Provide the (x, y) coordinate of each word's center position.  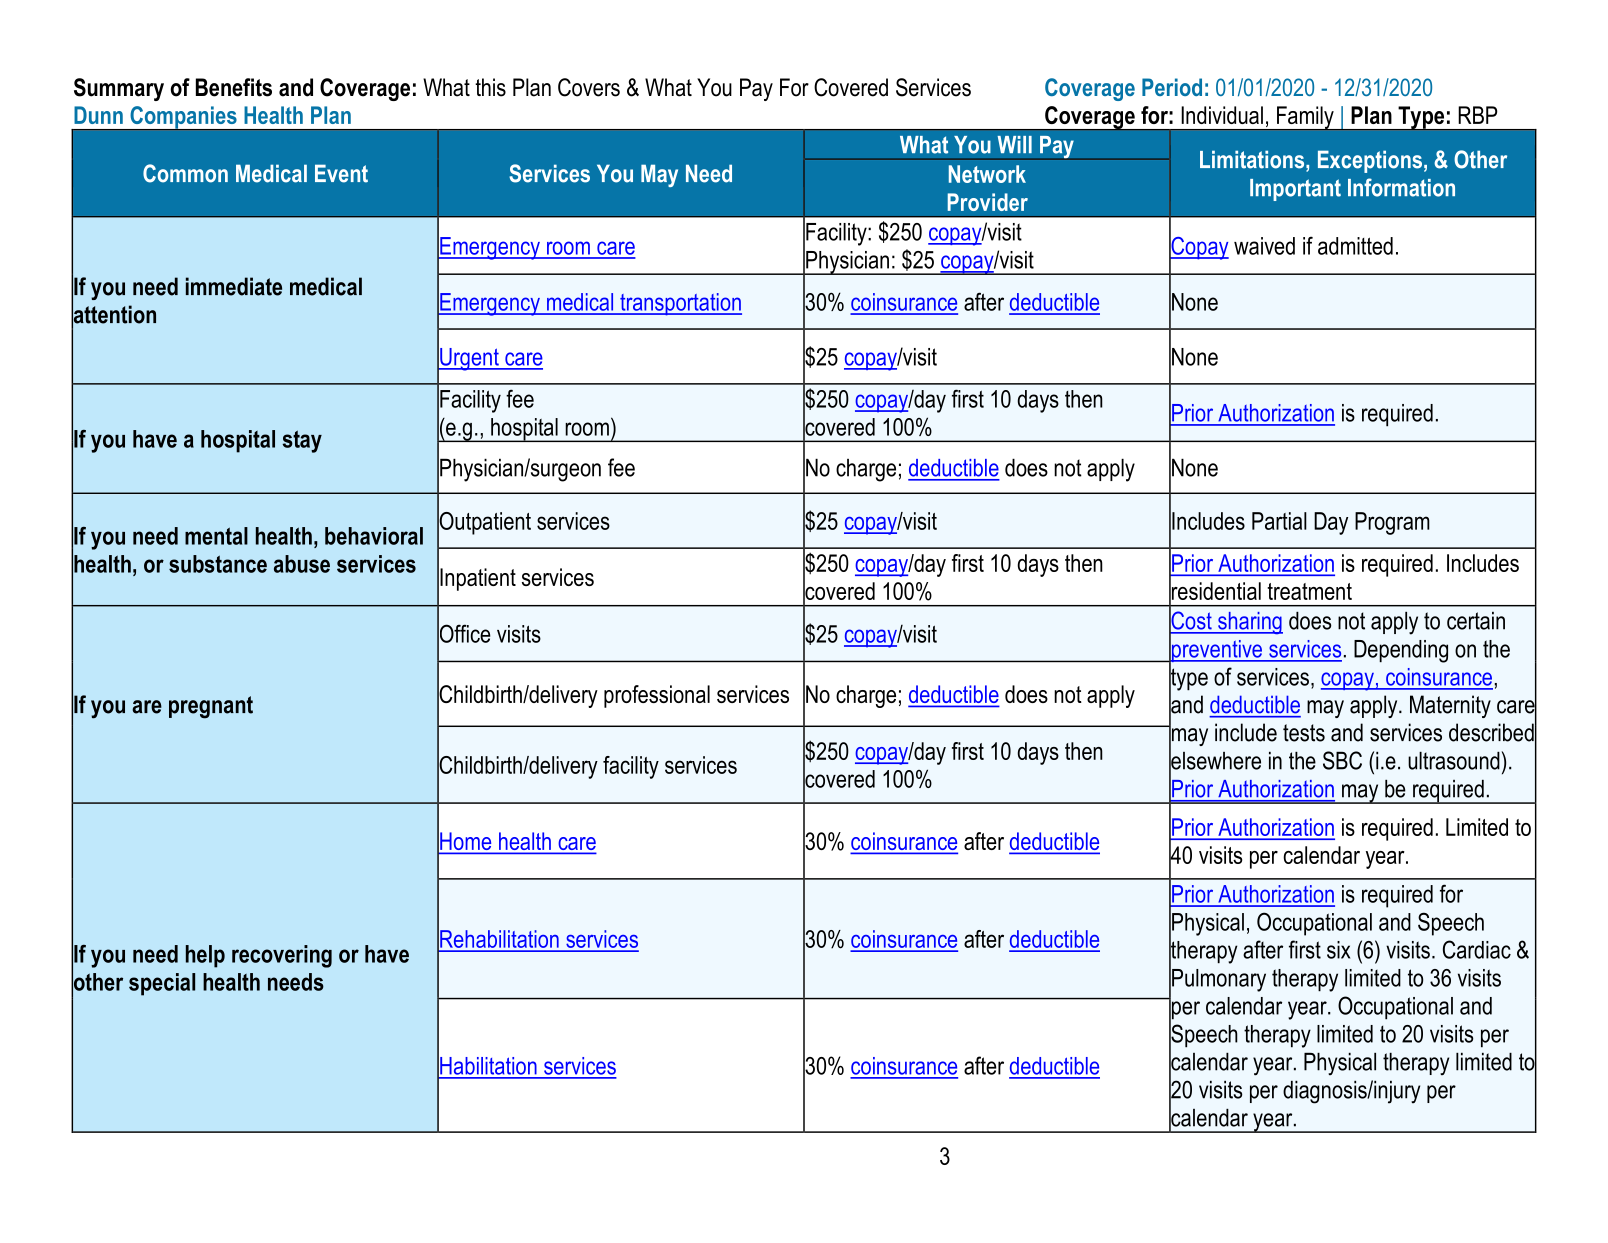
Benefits (234, 87)
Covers (589, 87)
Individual (1222, 115)
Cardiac (1477, 949)
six (1338, 950)
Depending (1401, 651)
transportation (680, 304)
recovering (282, 956)
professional (657, 696)
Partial (1279, 521)
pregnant (211, 707)
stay (302, 441)
